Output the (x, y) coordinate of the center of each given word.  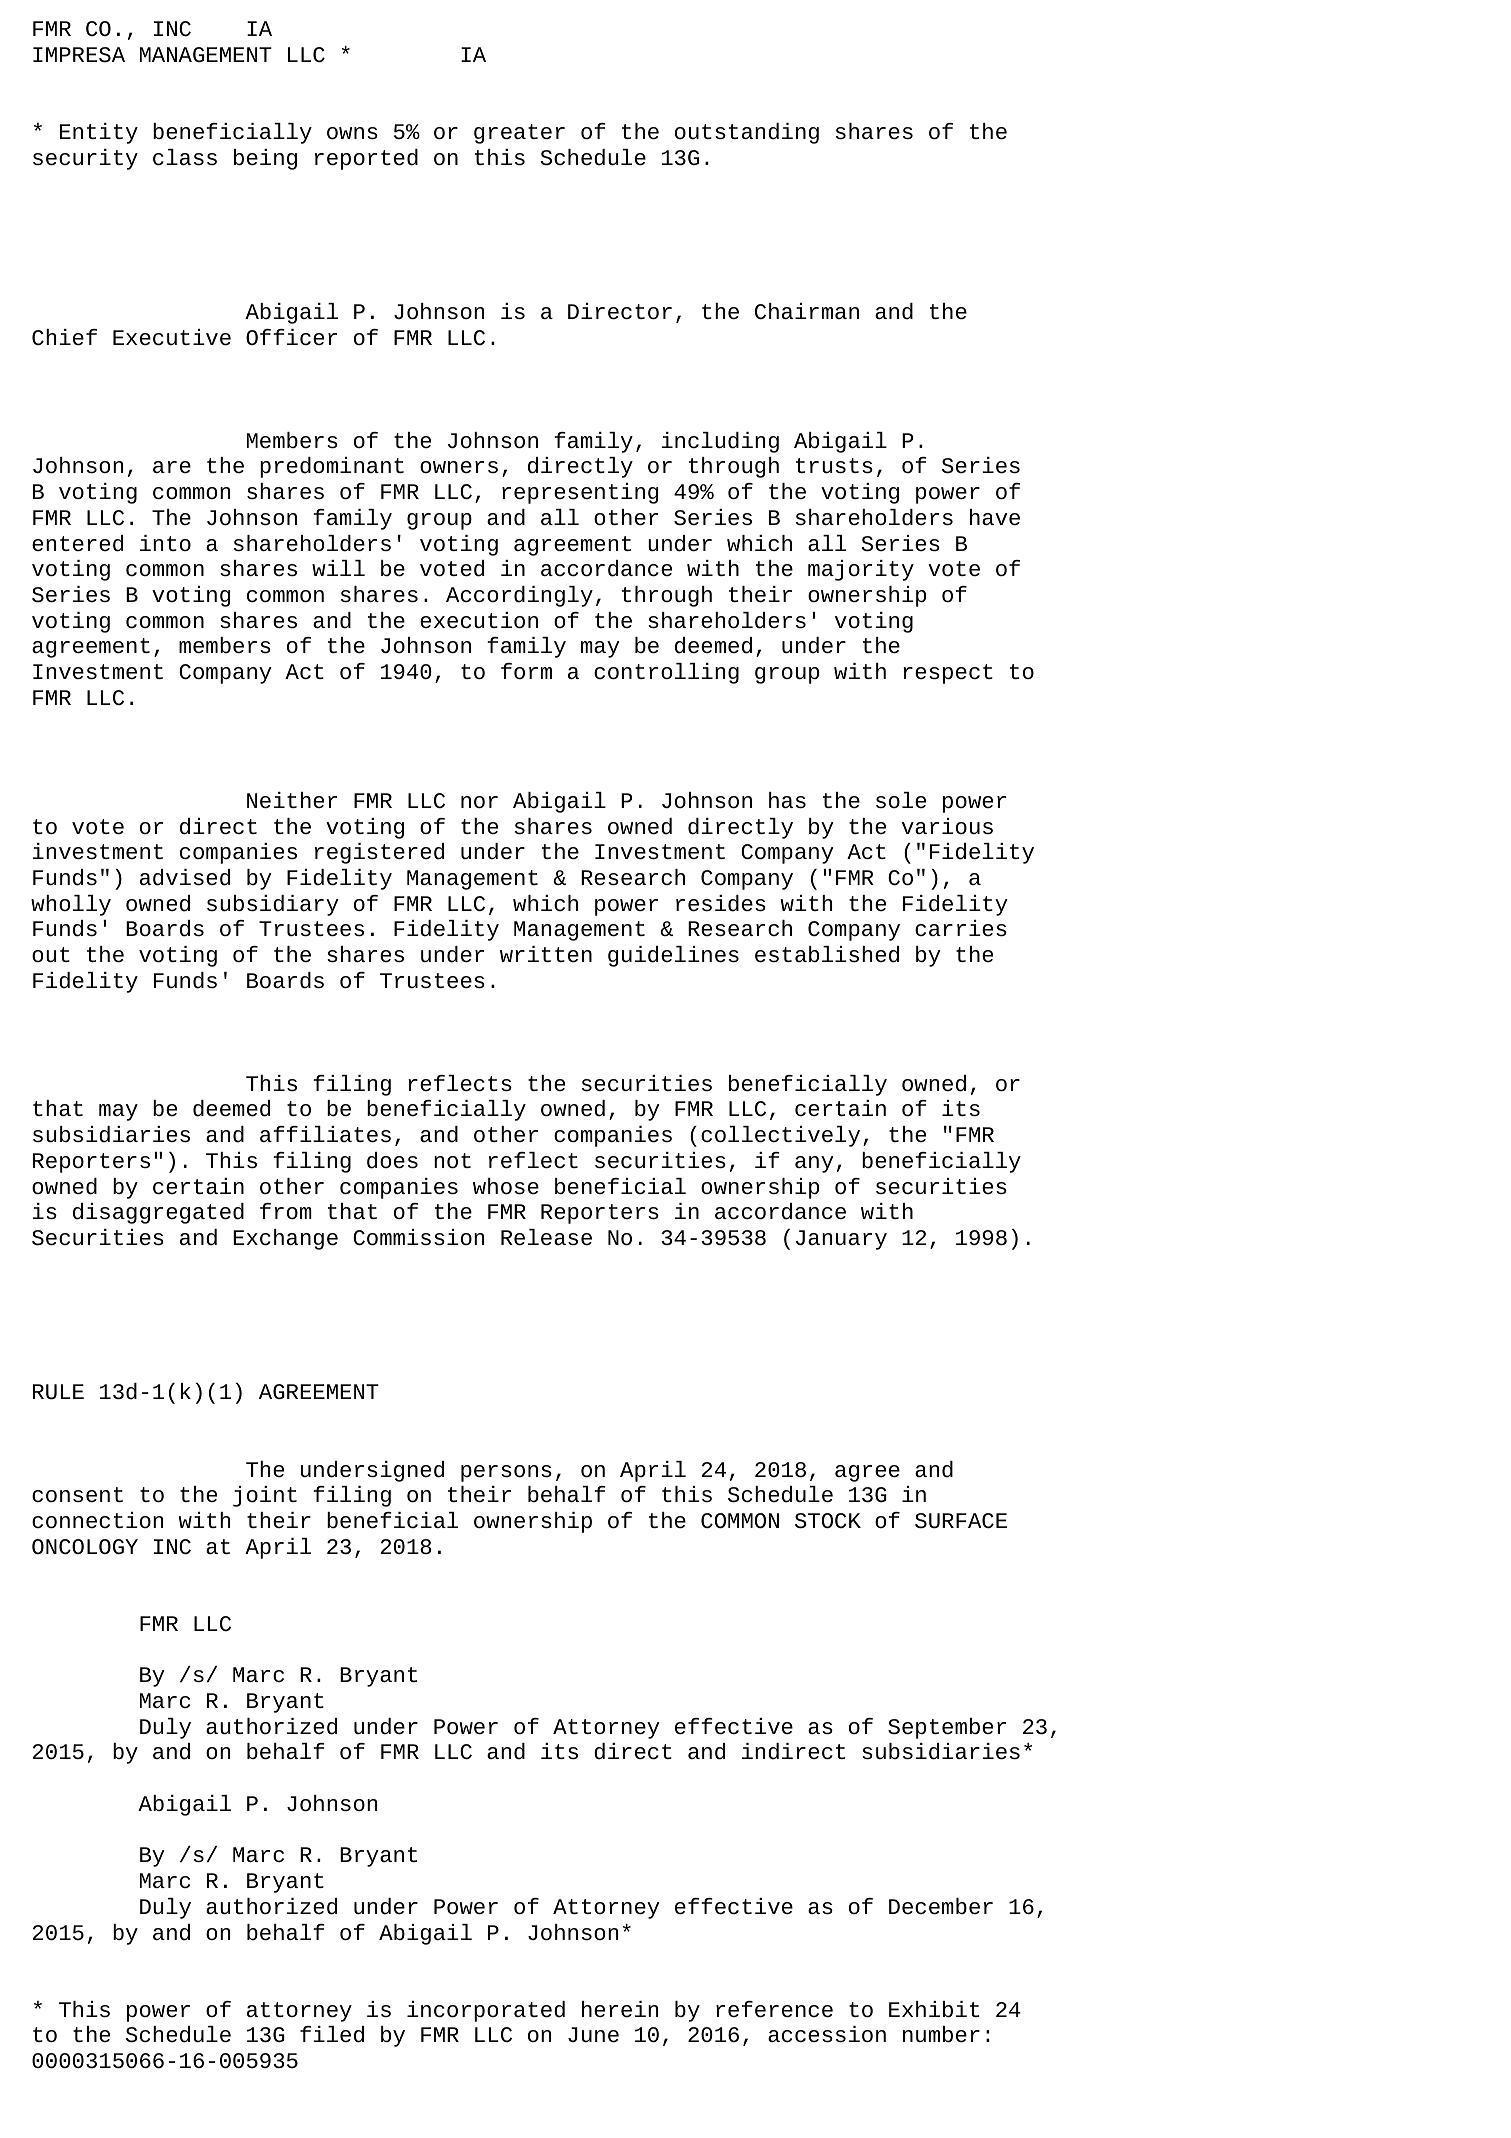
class (185, 157)
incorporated (486, 2011)
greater (519, 134)
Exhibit (934, 2009)
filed (332, 2034)
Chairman (807, 311)
